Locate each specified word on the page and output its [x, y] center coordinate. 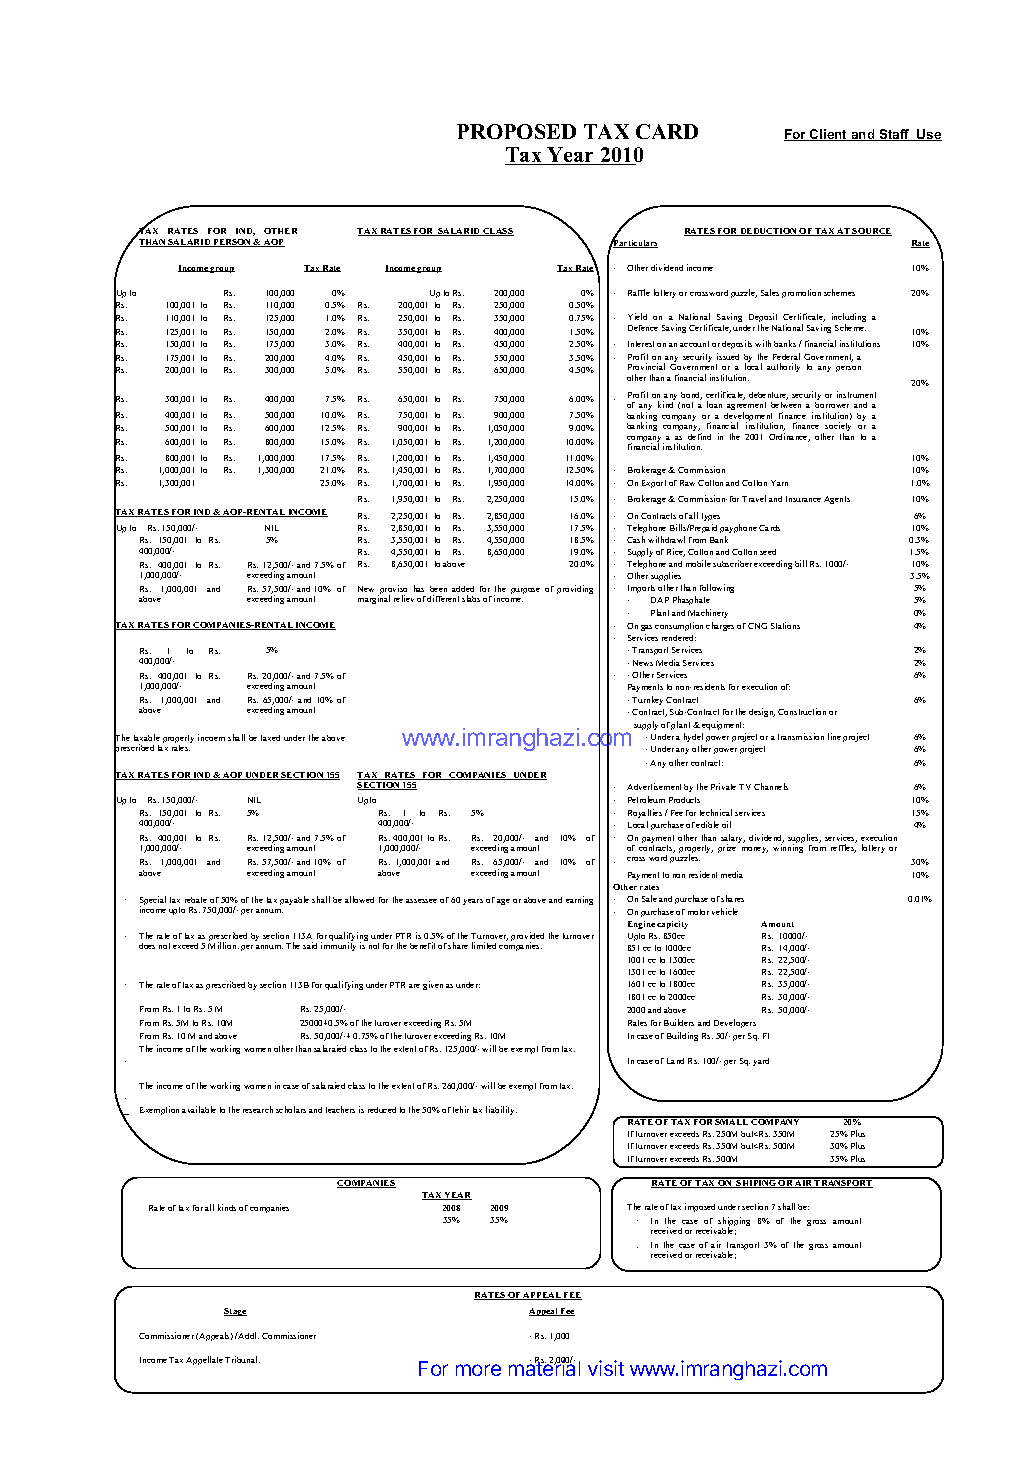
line [834, 736]
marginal [374, 599]
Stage [235, 1312]
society [838, 428]
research [258, 1109]
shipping [734, 1223]
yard [761, 1062]
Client [829, 135]
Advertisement [654, 786]
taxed [270, 738]
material [544, 1367]
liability [501, 1110]
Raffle [639, 292]
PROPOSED [516, 131]
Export [654, 484]
